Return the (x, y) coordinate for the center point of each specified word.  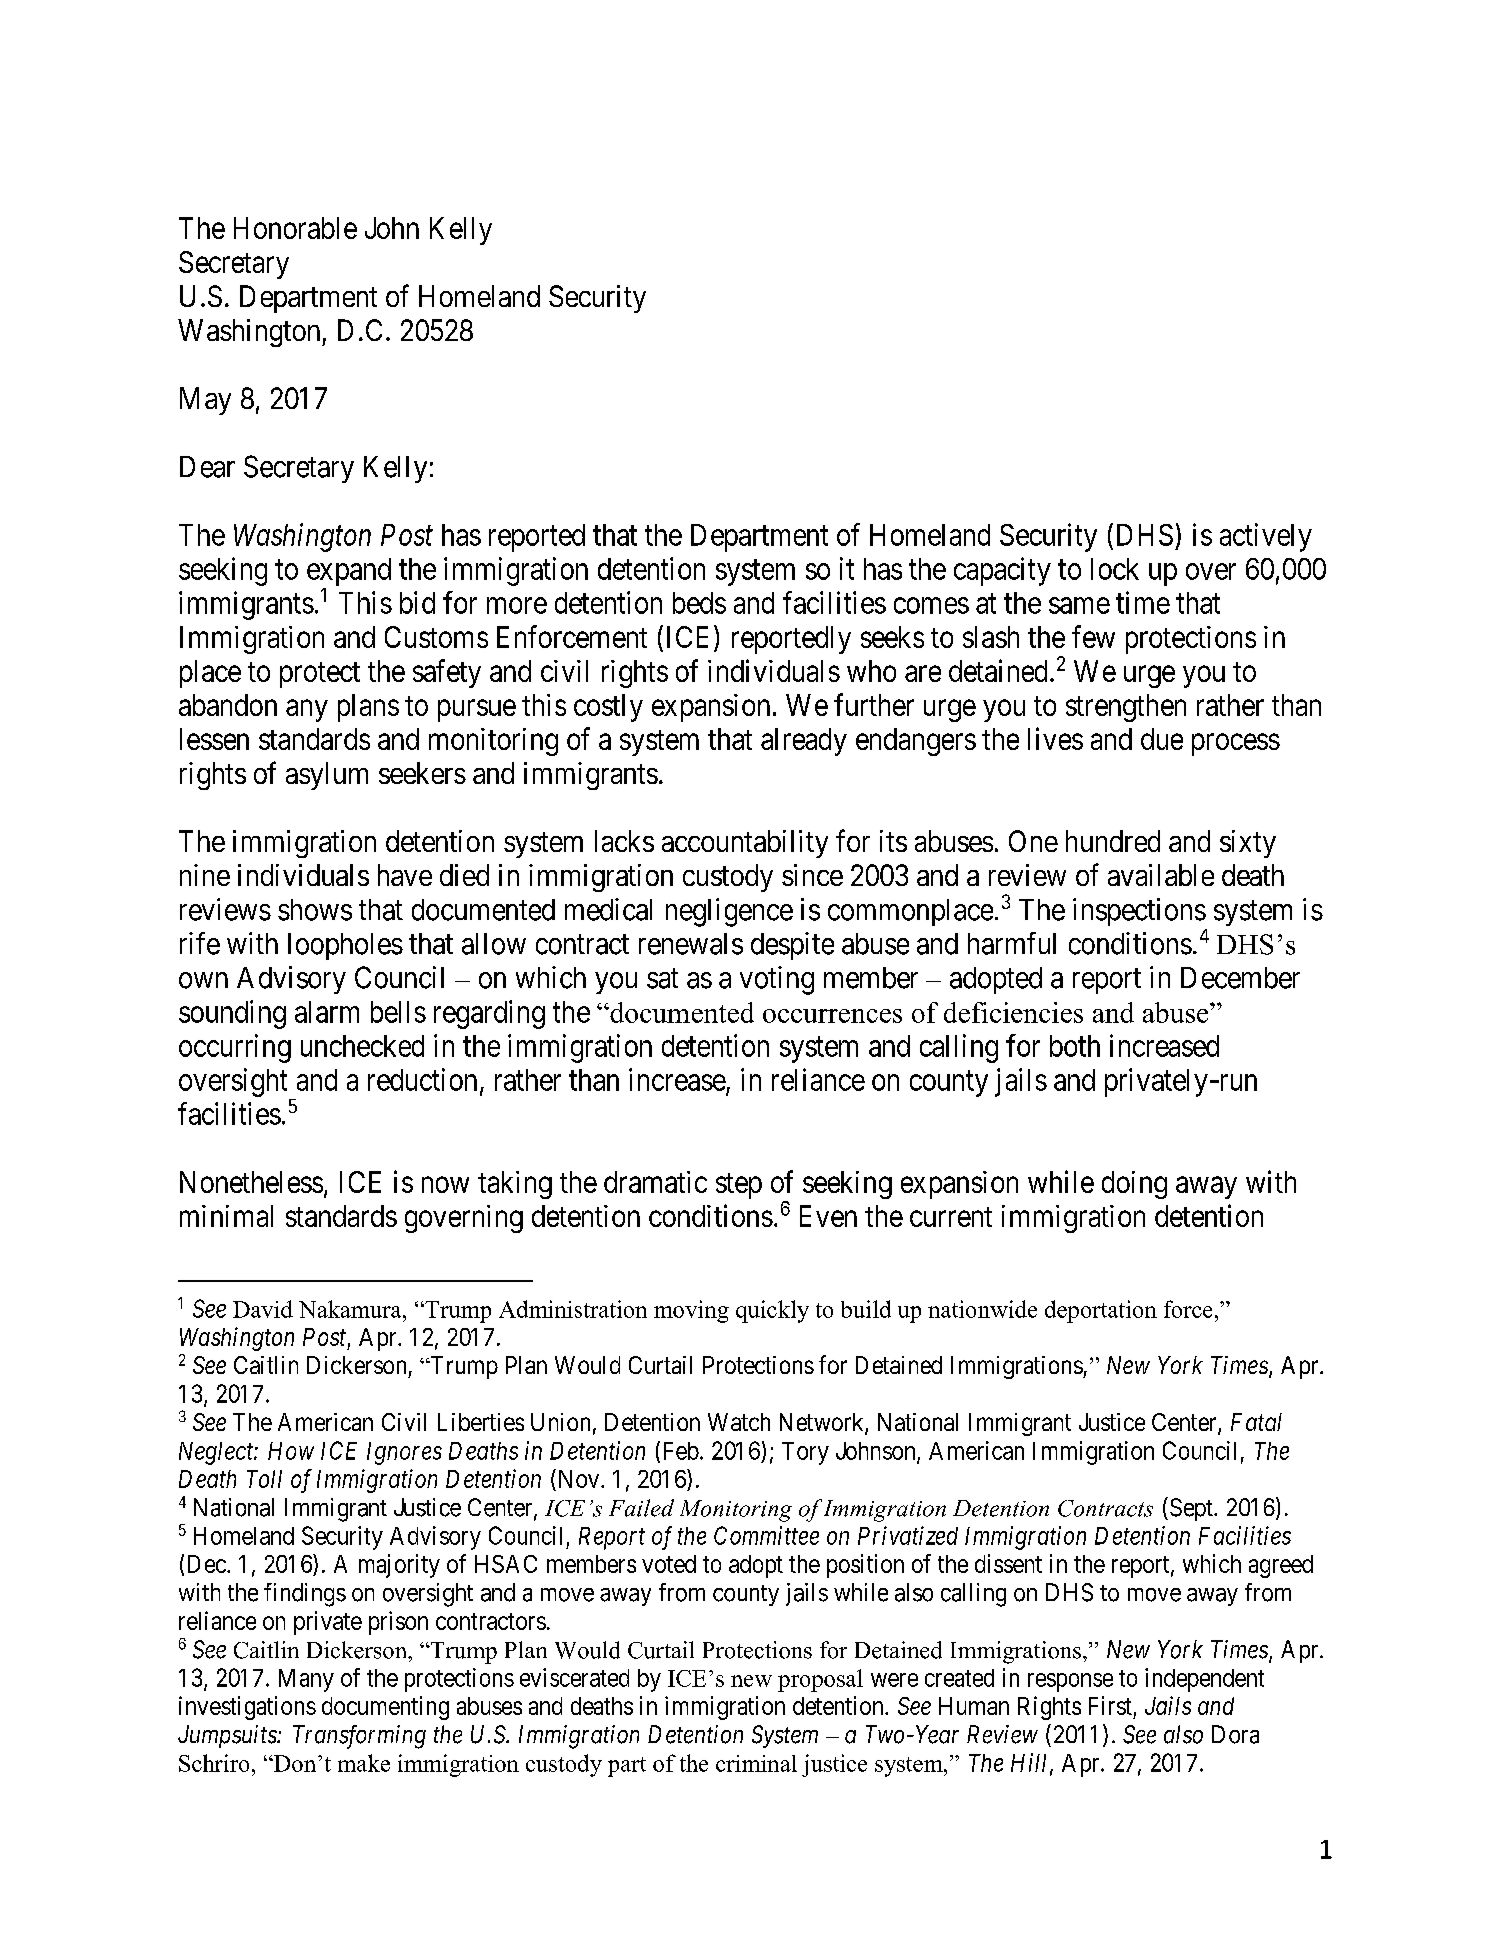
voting (777, 980)
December (1240, 978)
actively (1266, 537)
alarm (327, 1012)
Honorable (295, 228)
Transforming (359, 1737)
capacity (1002, 571)
